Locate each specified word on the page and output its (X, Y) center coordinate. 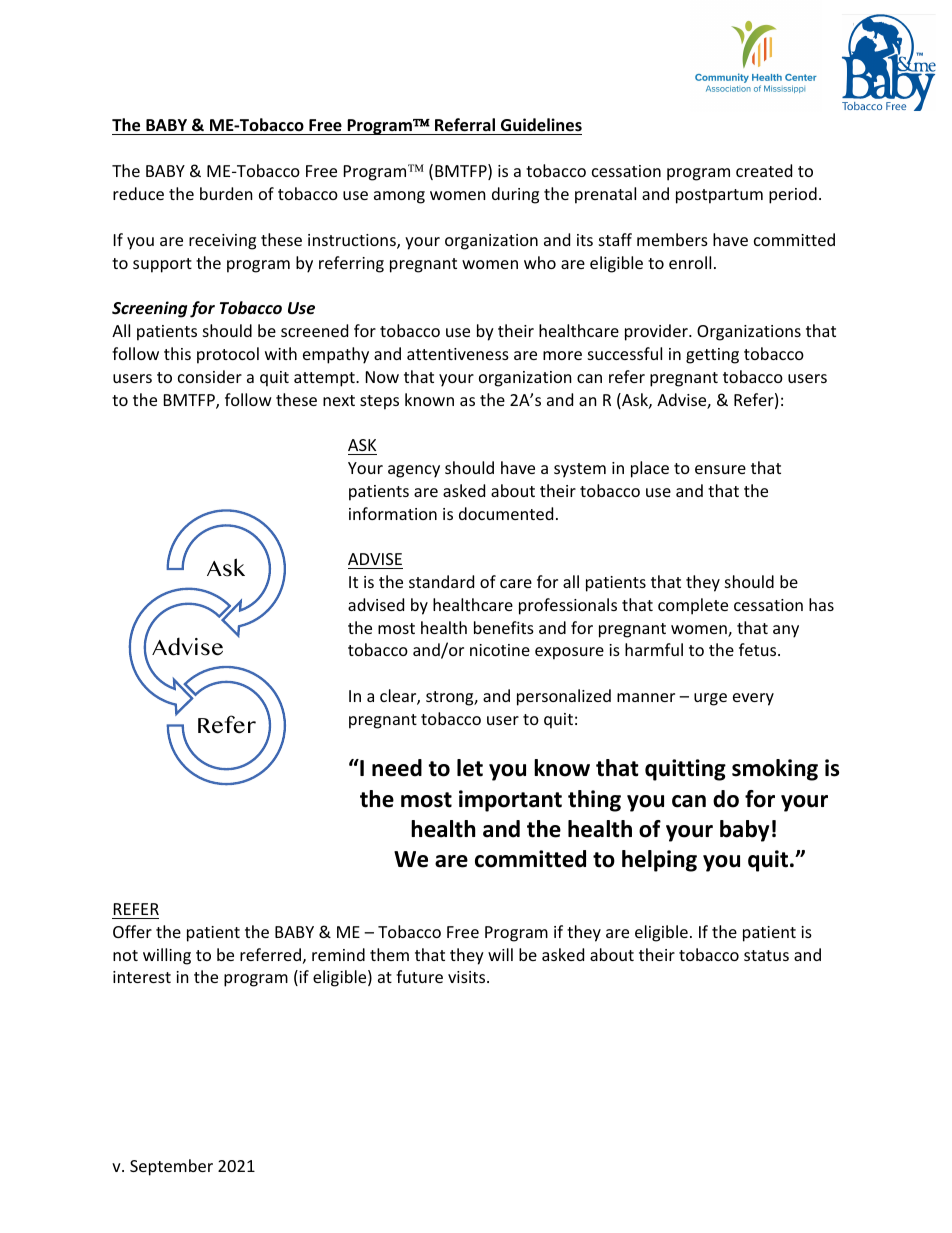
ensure (720, 469)
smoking (775, 770)
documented (506, 513)
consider (210, 376)
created (764, 170)
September (171, 1167)
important (510, 801)
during (515, 195)
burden (226, 193)
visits (468, 977)
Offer (132, 931)
